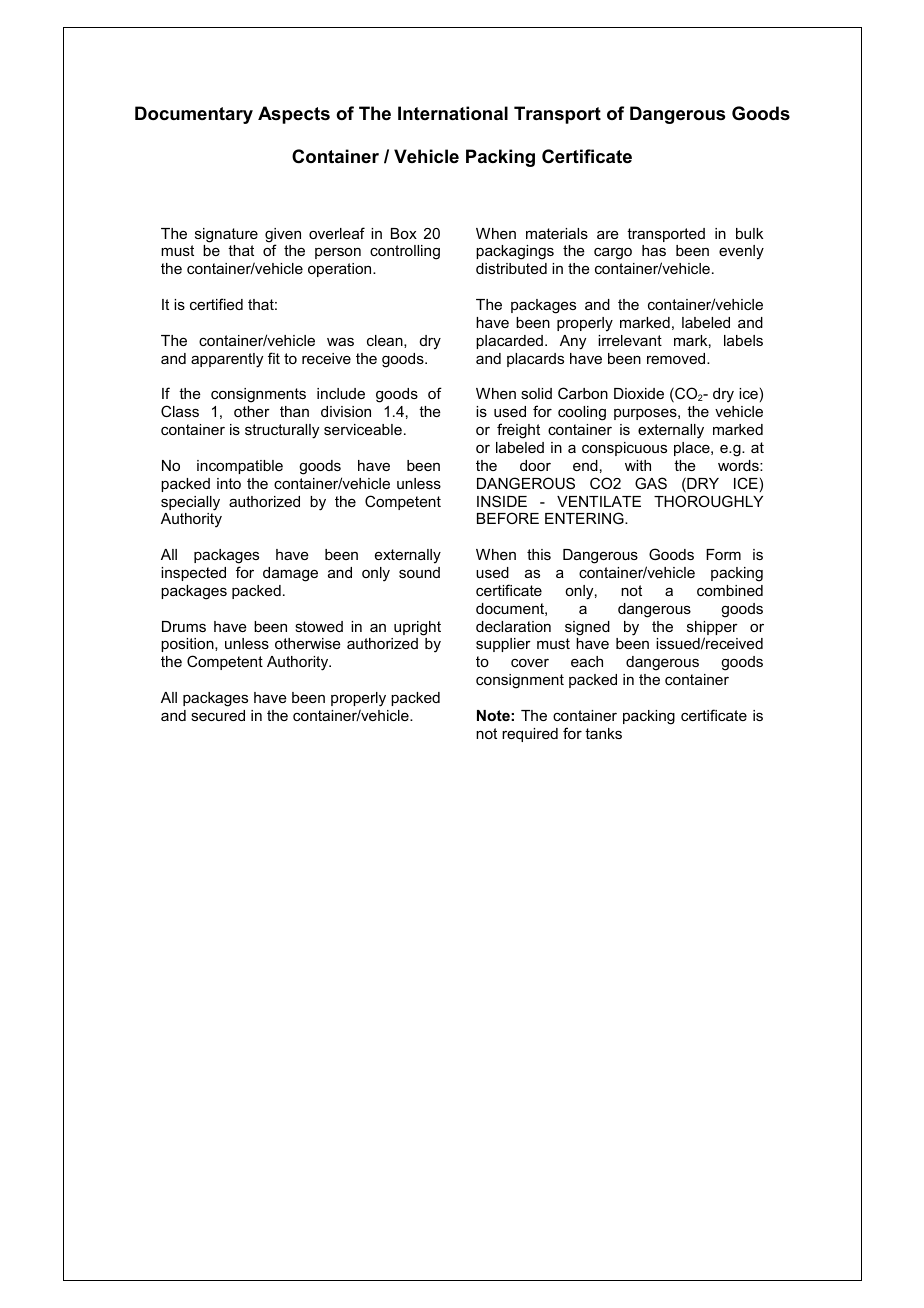 The width and height of the screenshot is (924, 1308). What do you see at coordinates (282, 431) in the screenshot?
I see `structurally` at bounding box center [282, 431].
